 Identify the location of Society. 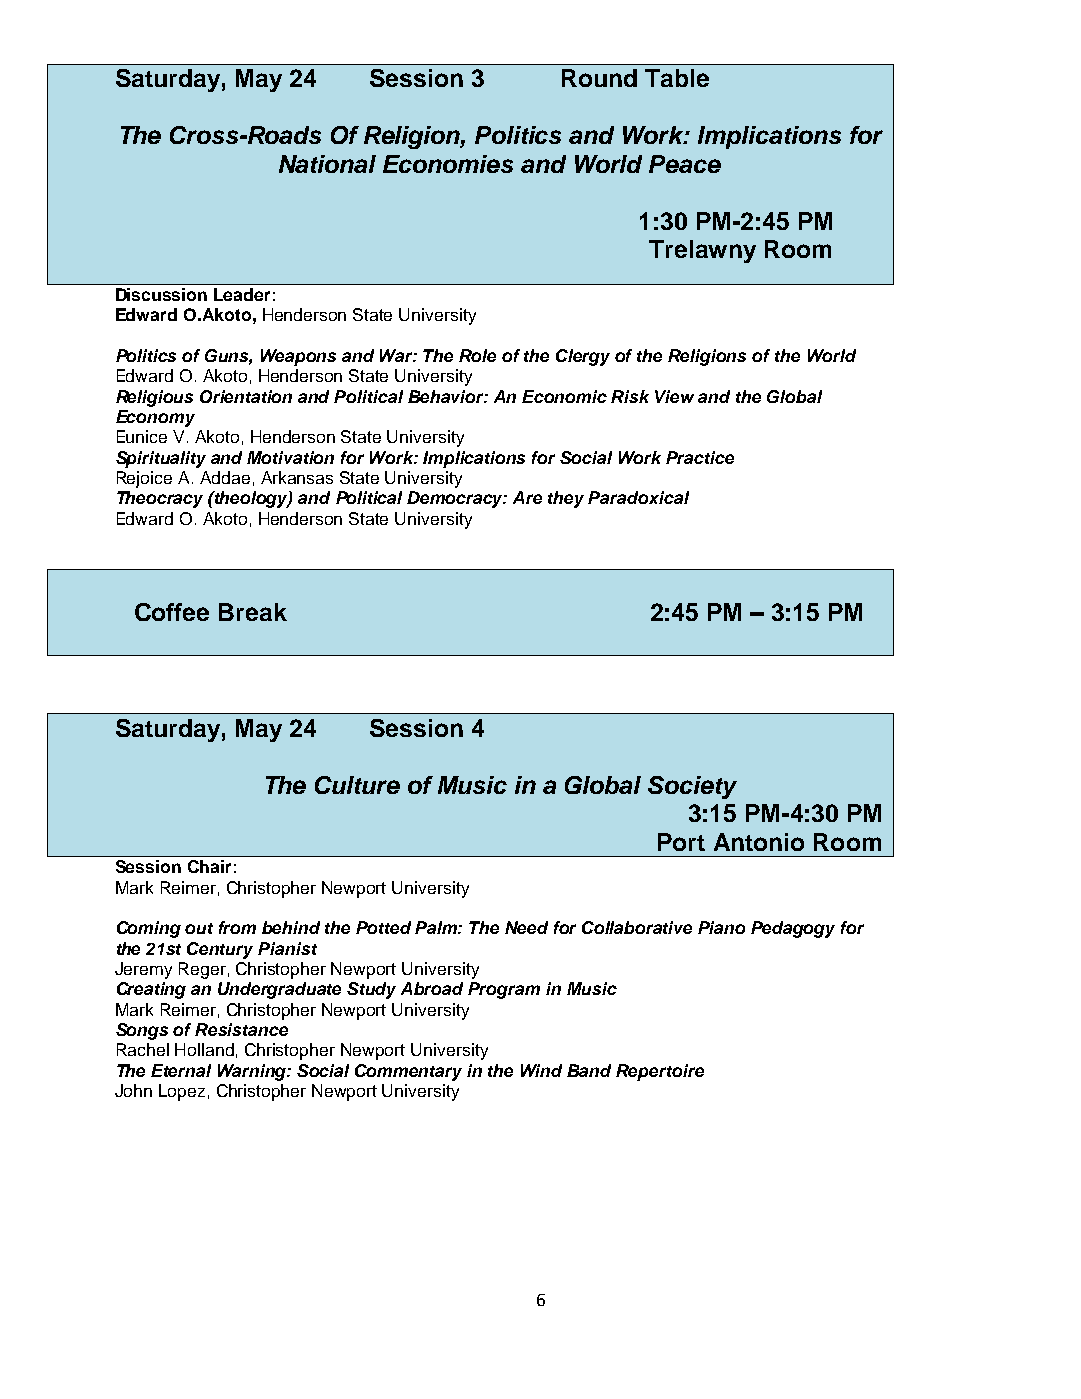
(692, 787).
